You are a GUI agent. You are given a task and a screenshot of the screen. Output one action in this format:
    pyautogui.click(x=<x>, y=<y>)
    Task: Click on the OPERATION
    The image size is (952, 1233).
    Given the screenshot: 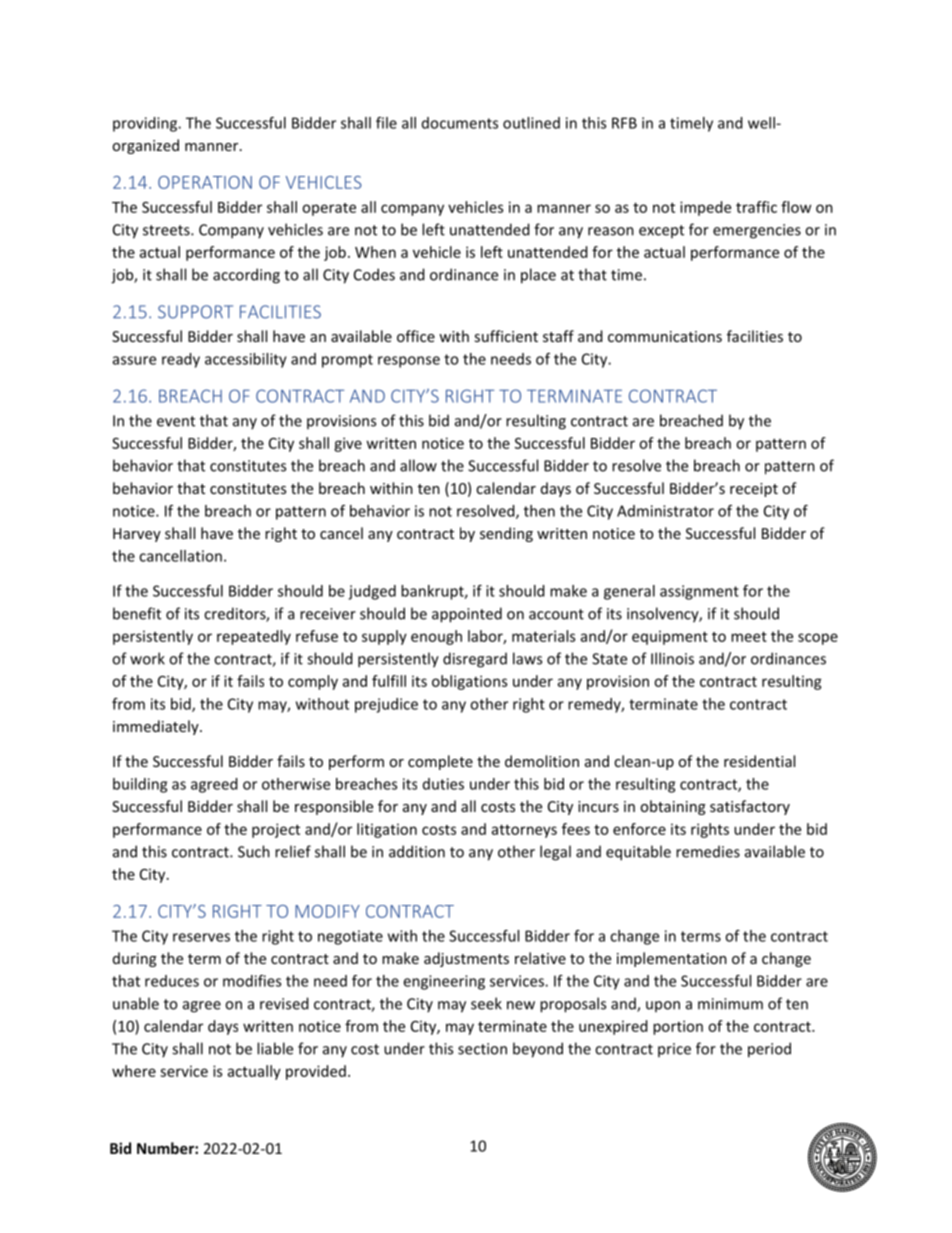 What is the action you would take?
    pyautogui.click(x=205, y=182)
